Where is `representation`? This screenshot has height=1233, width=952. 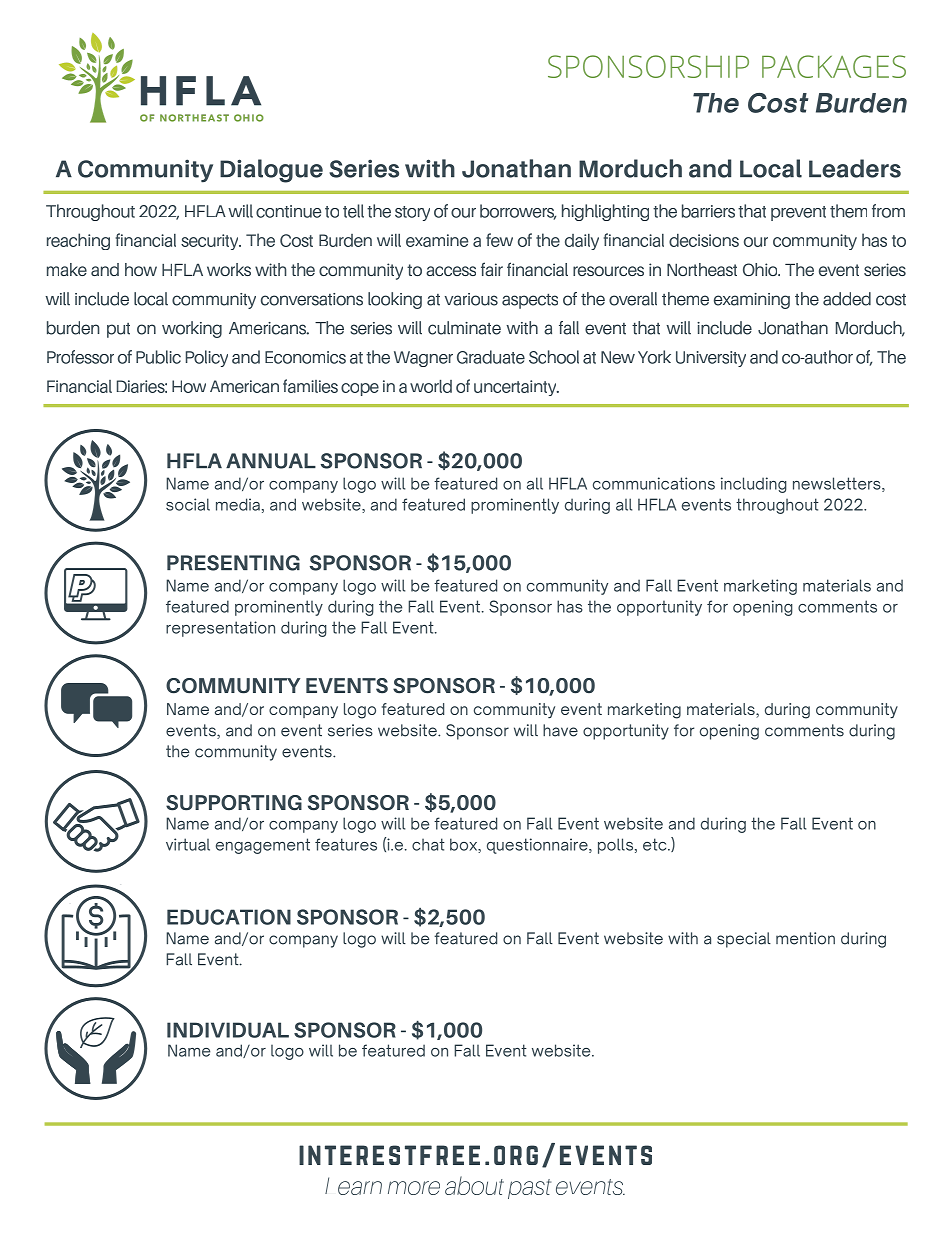 representation is located at coordinates (220, 629).
